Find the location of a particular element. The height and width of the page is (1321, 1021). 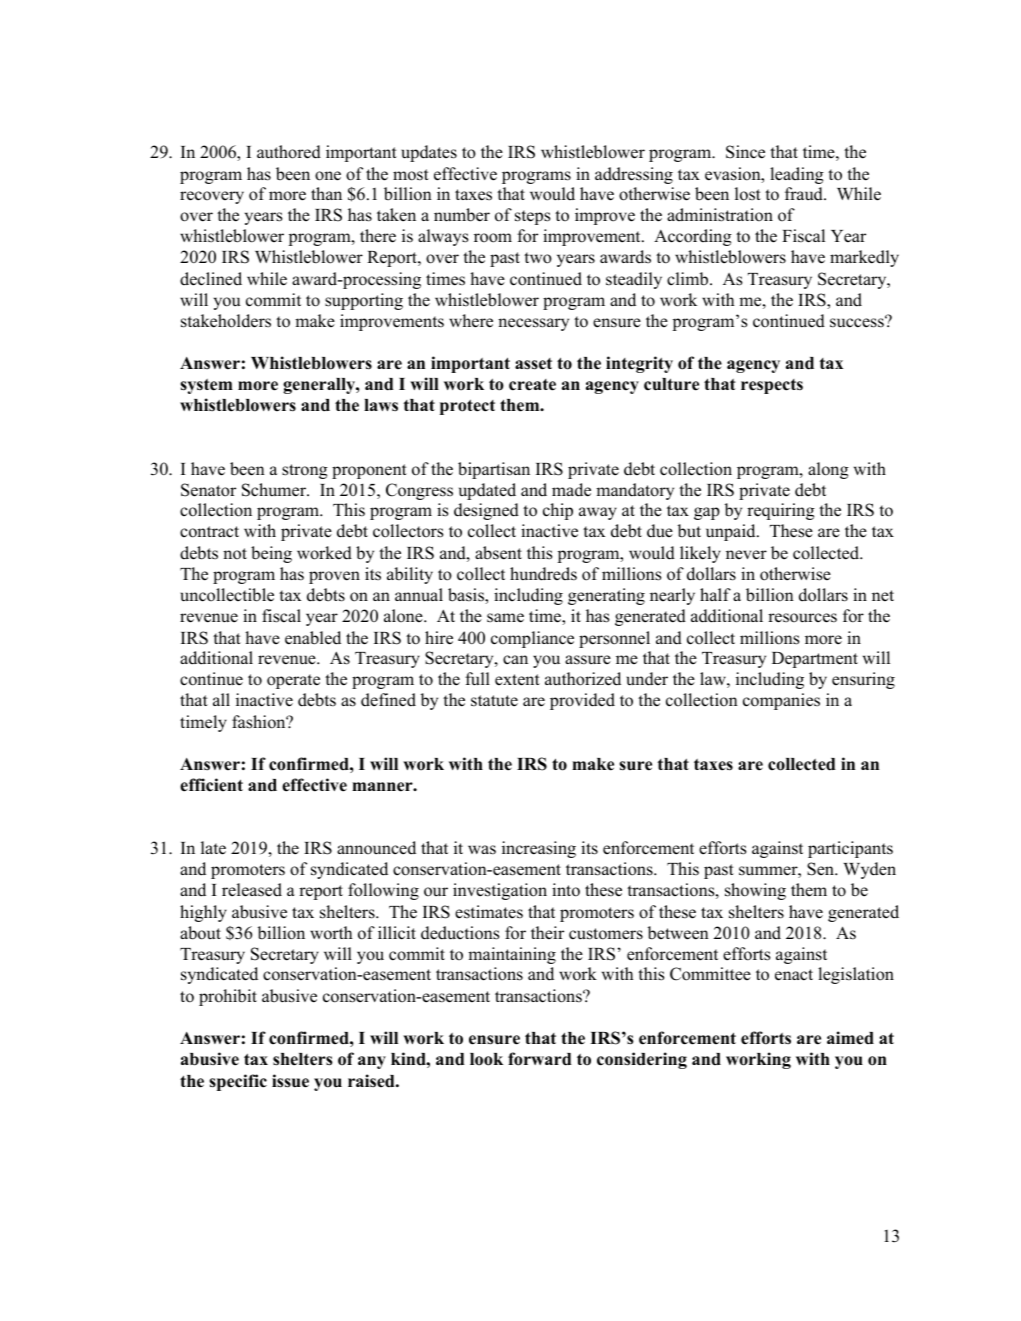

authored is located at coordinates (289, 152).
